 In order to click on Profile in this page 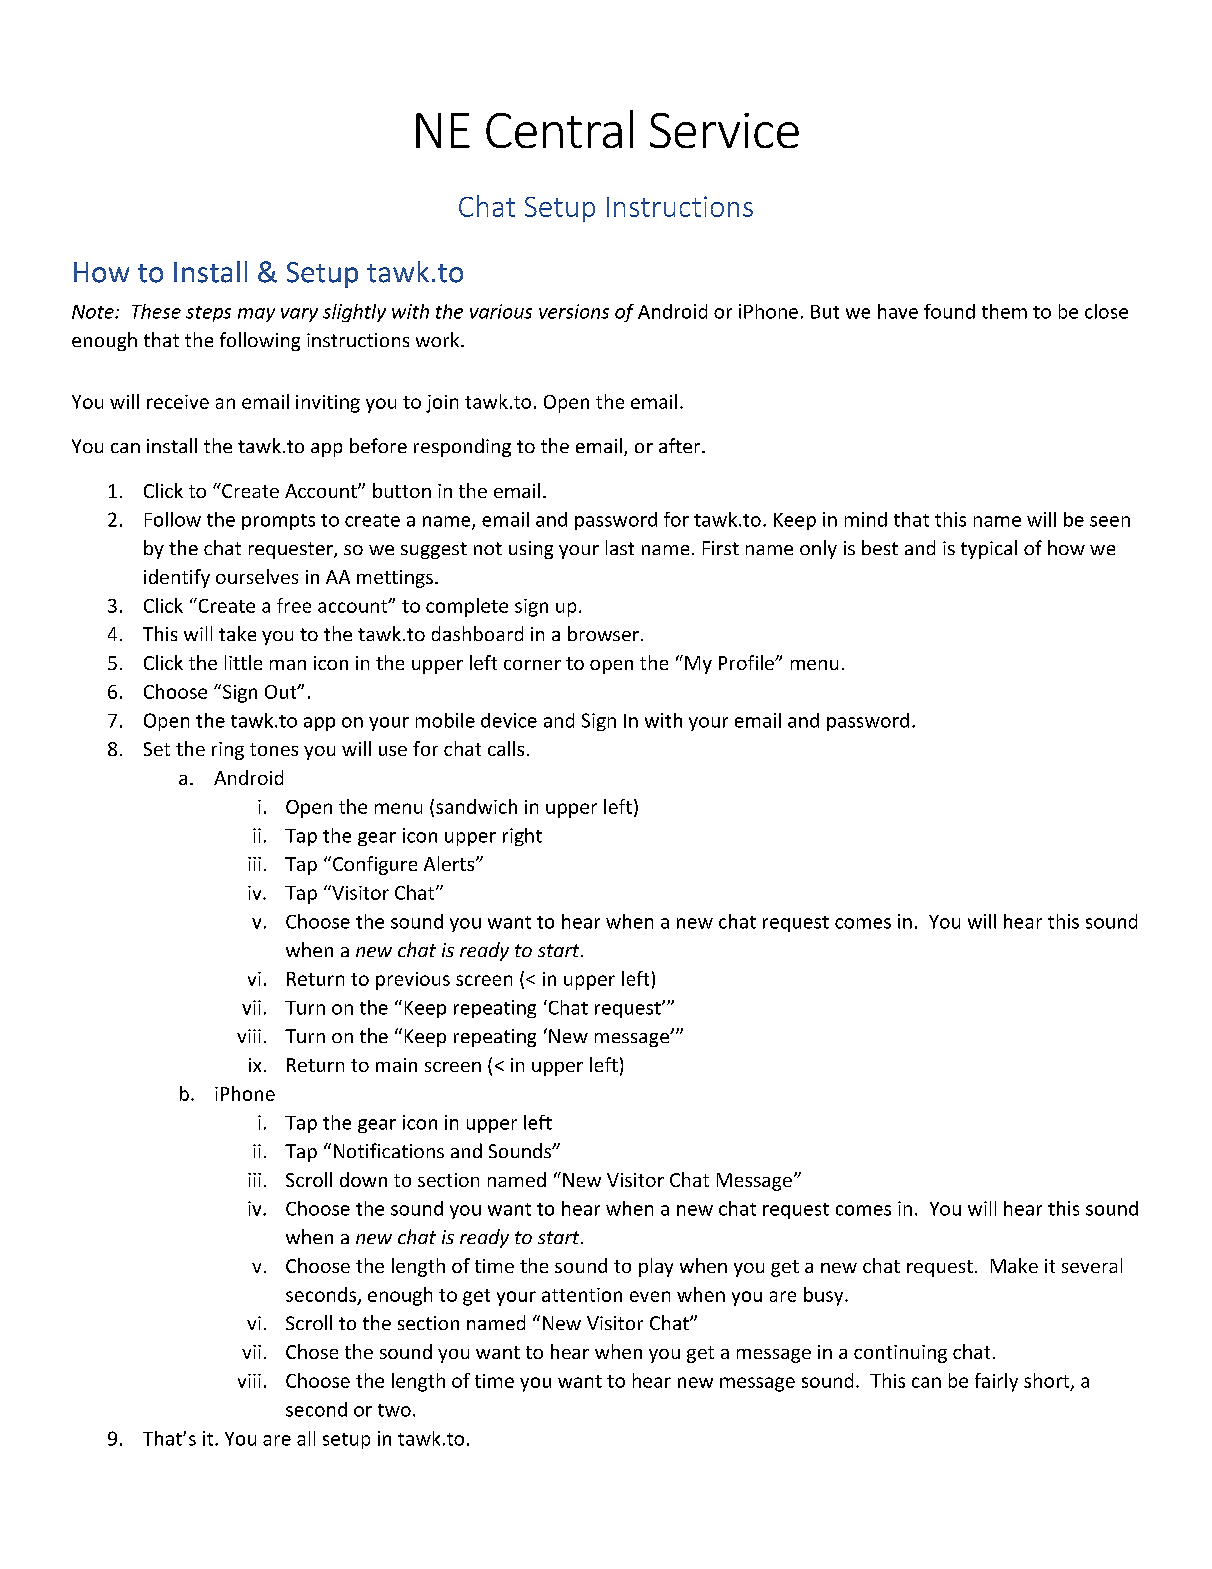, I will do `click(747, 662)`.
